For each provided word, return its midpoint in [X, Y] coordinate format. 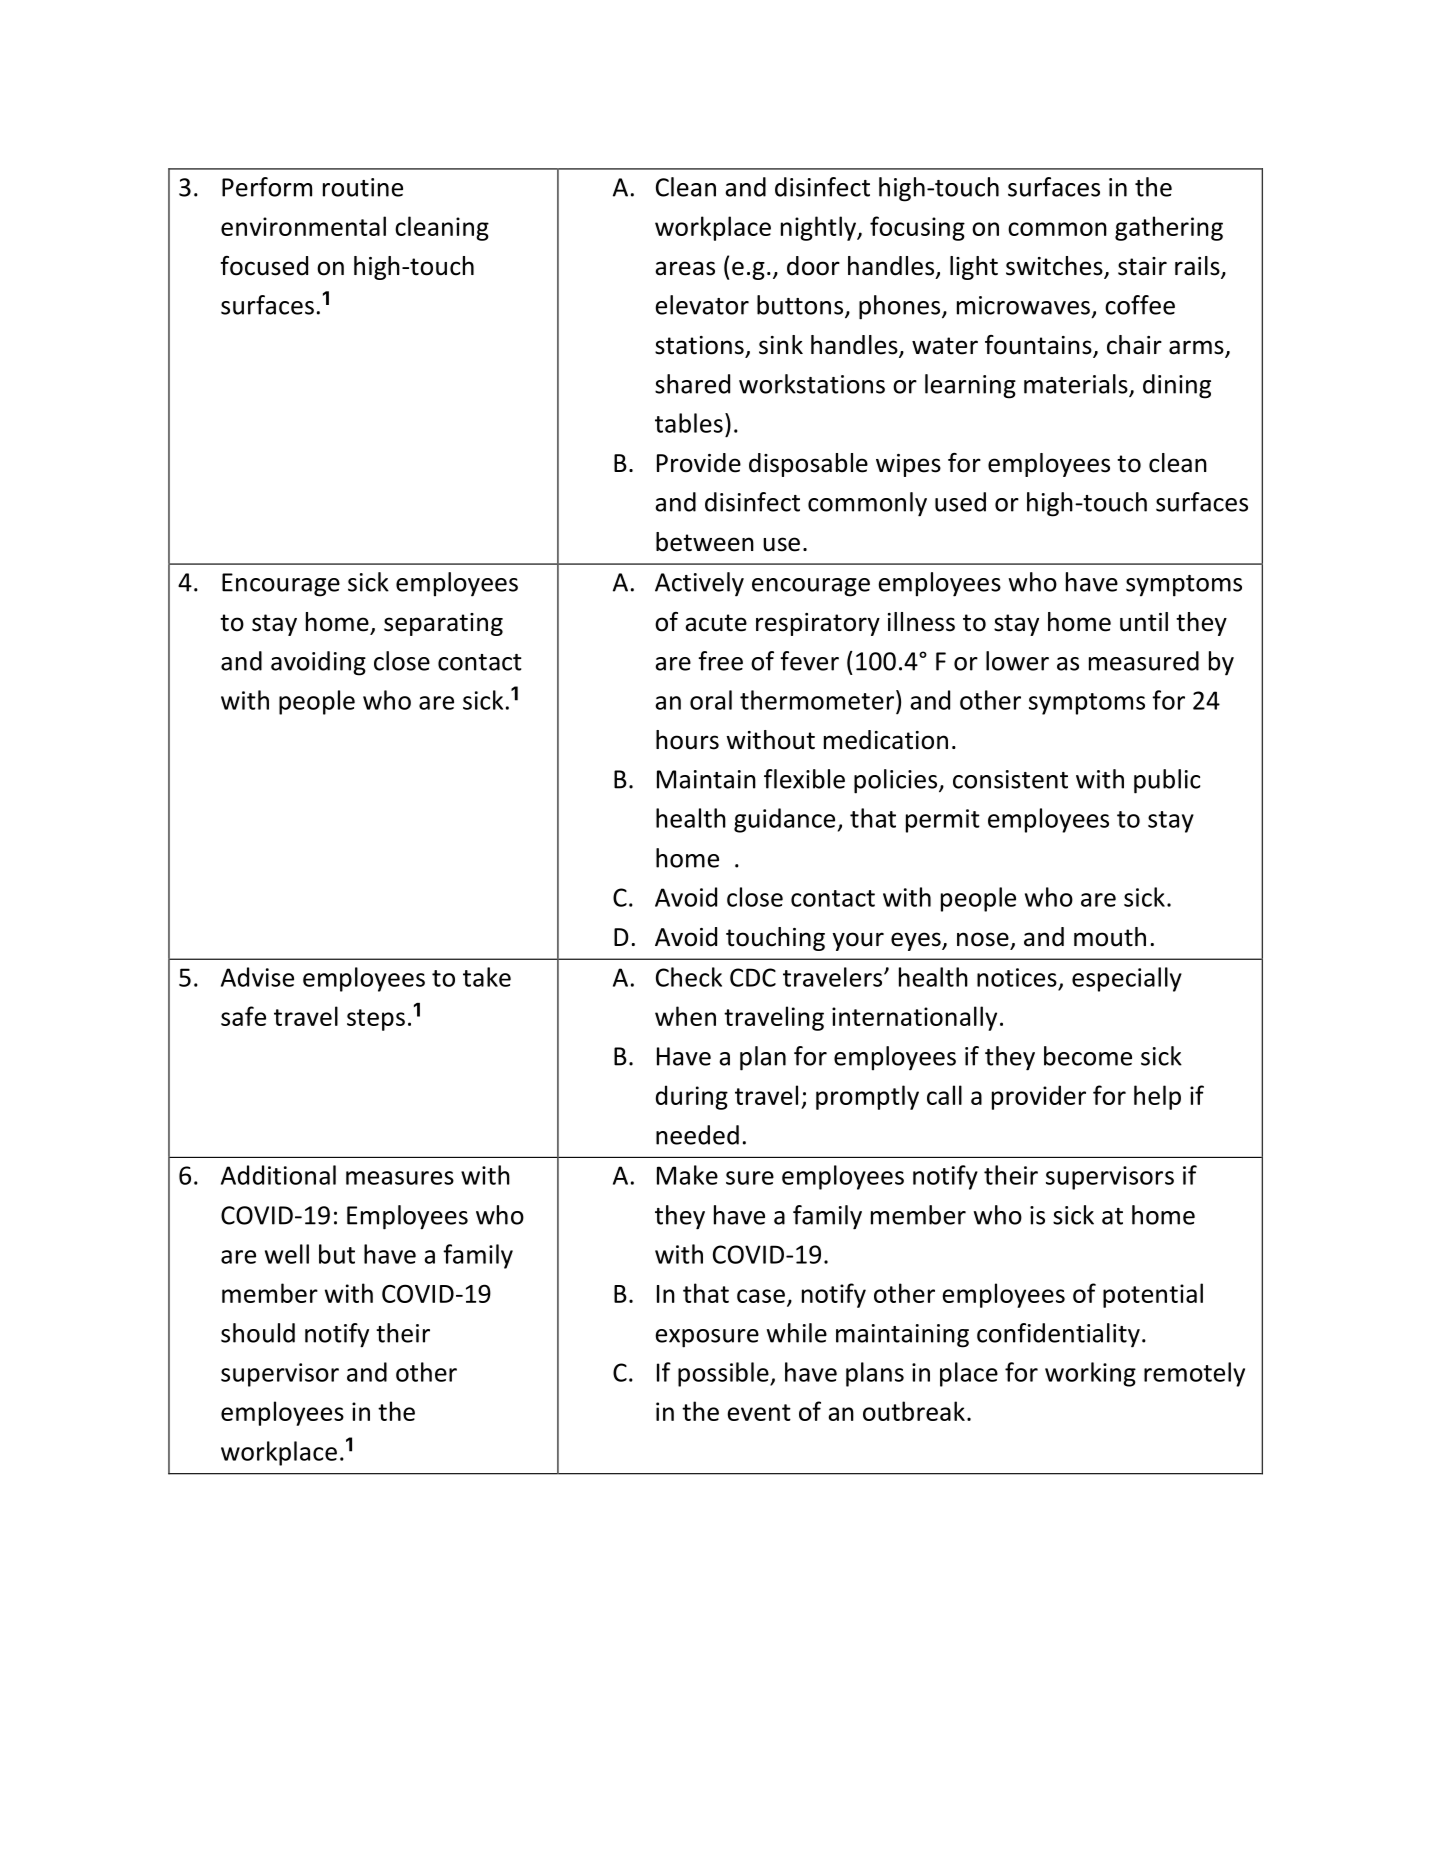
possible [724, 1374]
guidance [784, 820]
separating [443, 624]
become [1088, 1056]
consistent [1010, 779]
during [692, 1097]
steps [376, 1020]
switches [1055, 267]
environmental [303, 226]
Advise [257, 977]
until [1144, 622]
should [258, 1333]
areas [685, 268]
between [705, 542]
